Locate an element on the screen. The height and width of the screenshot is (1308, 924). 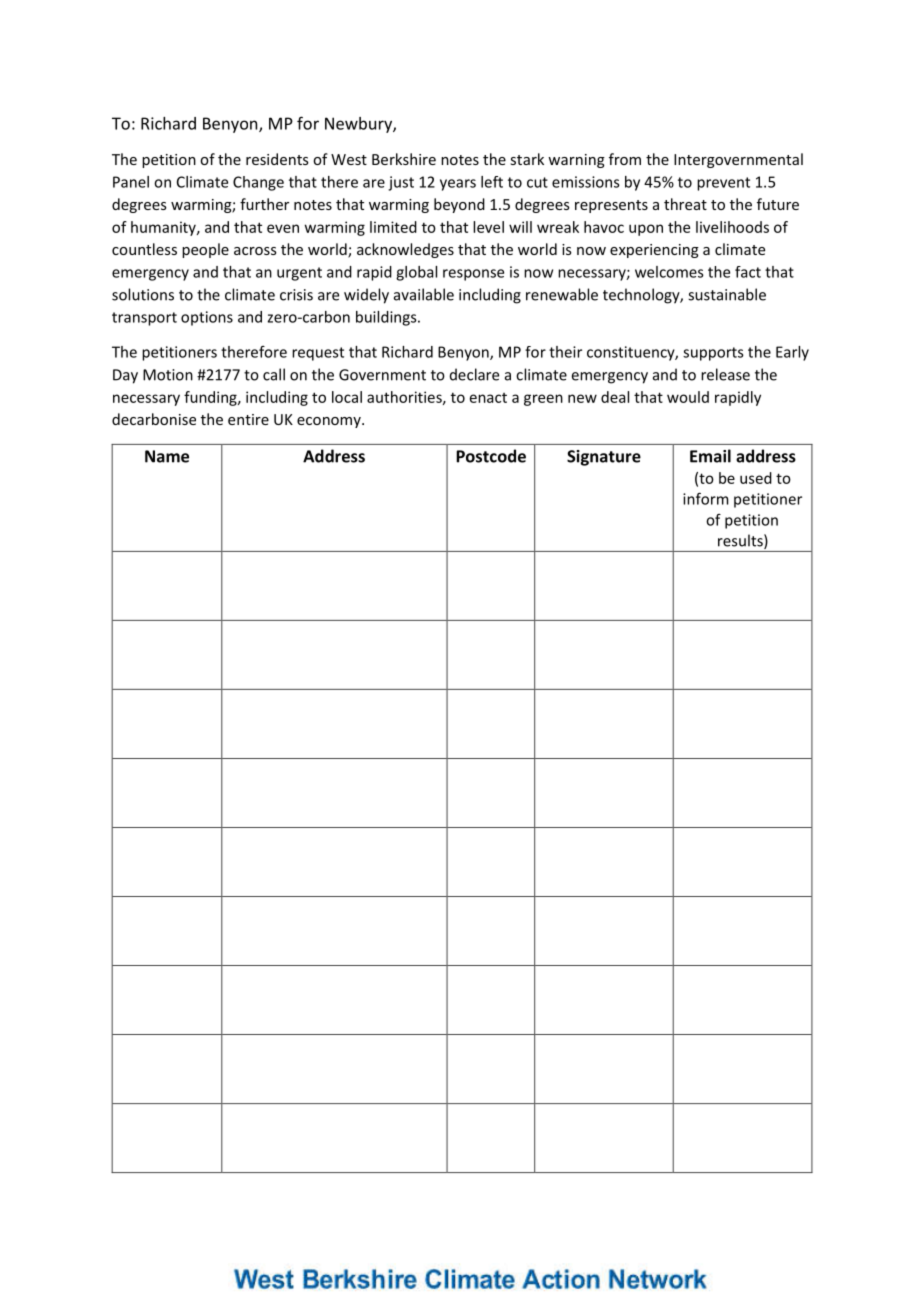
available is located at coordinates (424, 294).
